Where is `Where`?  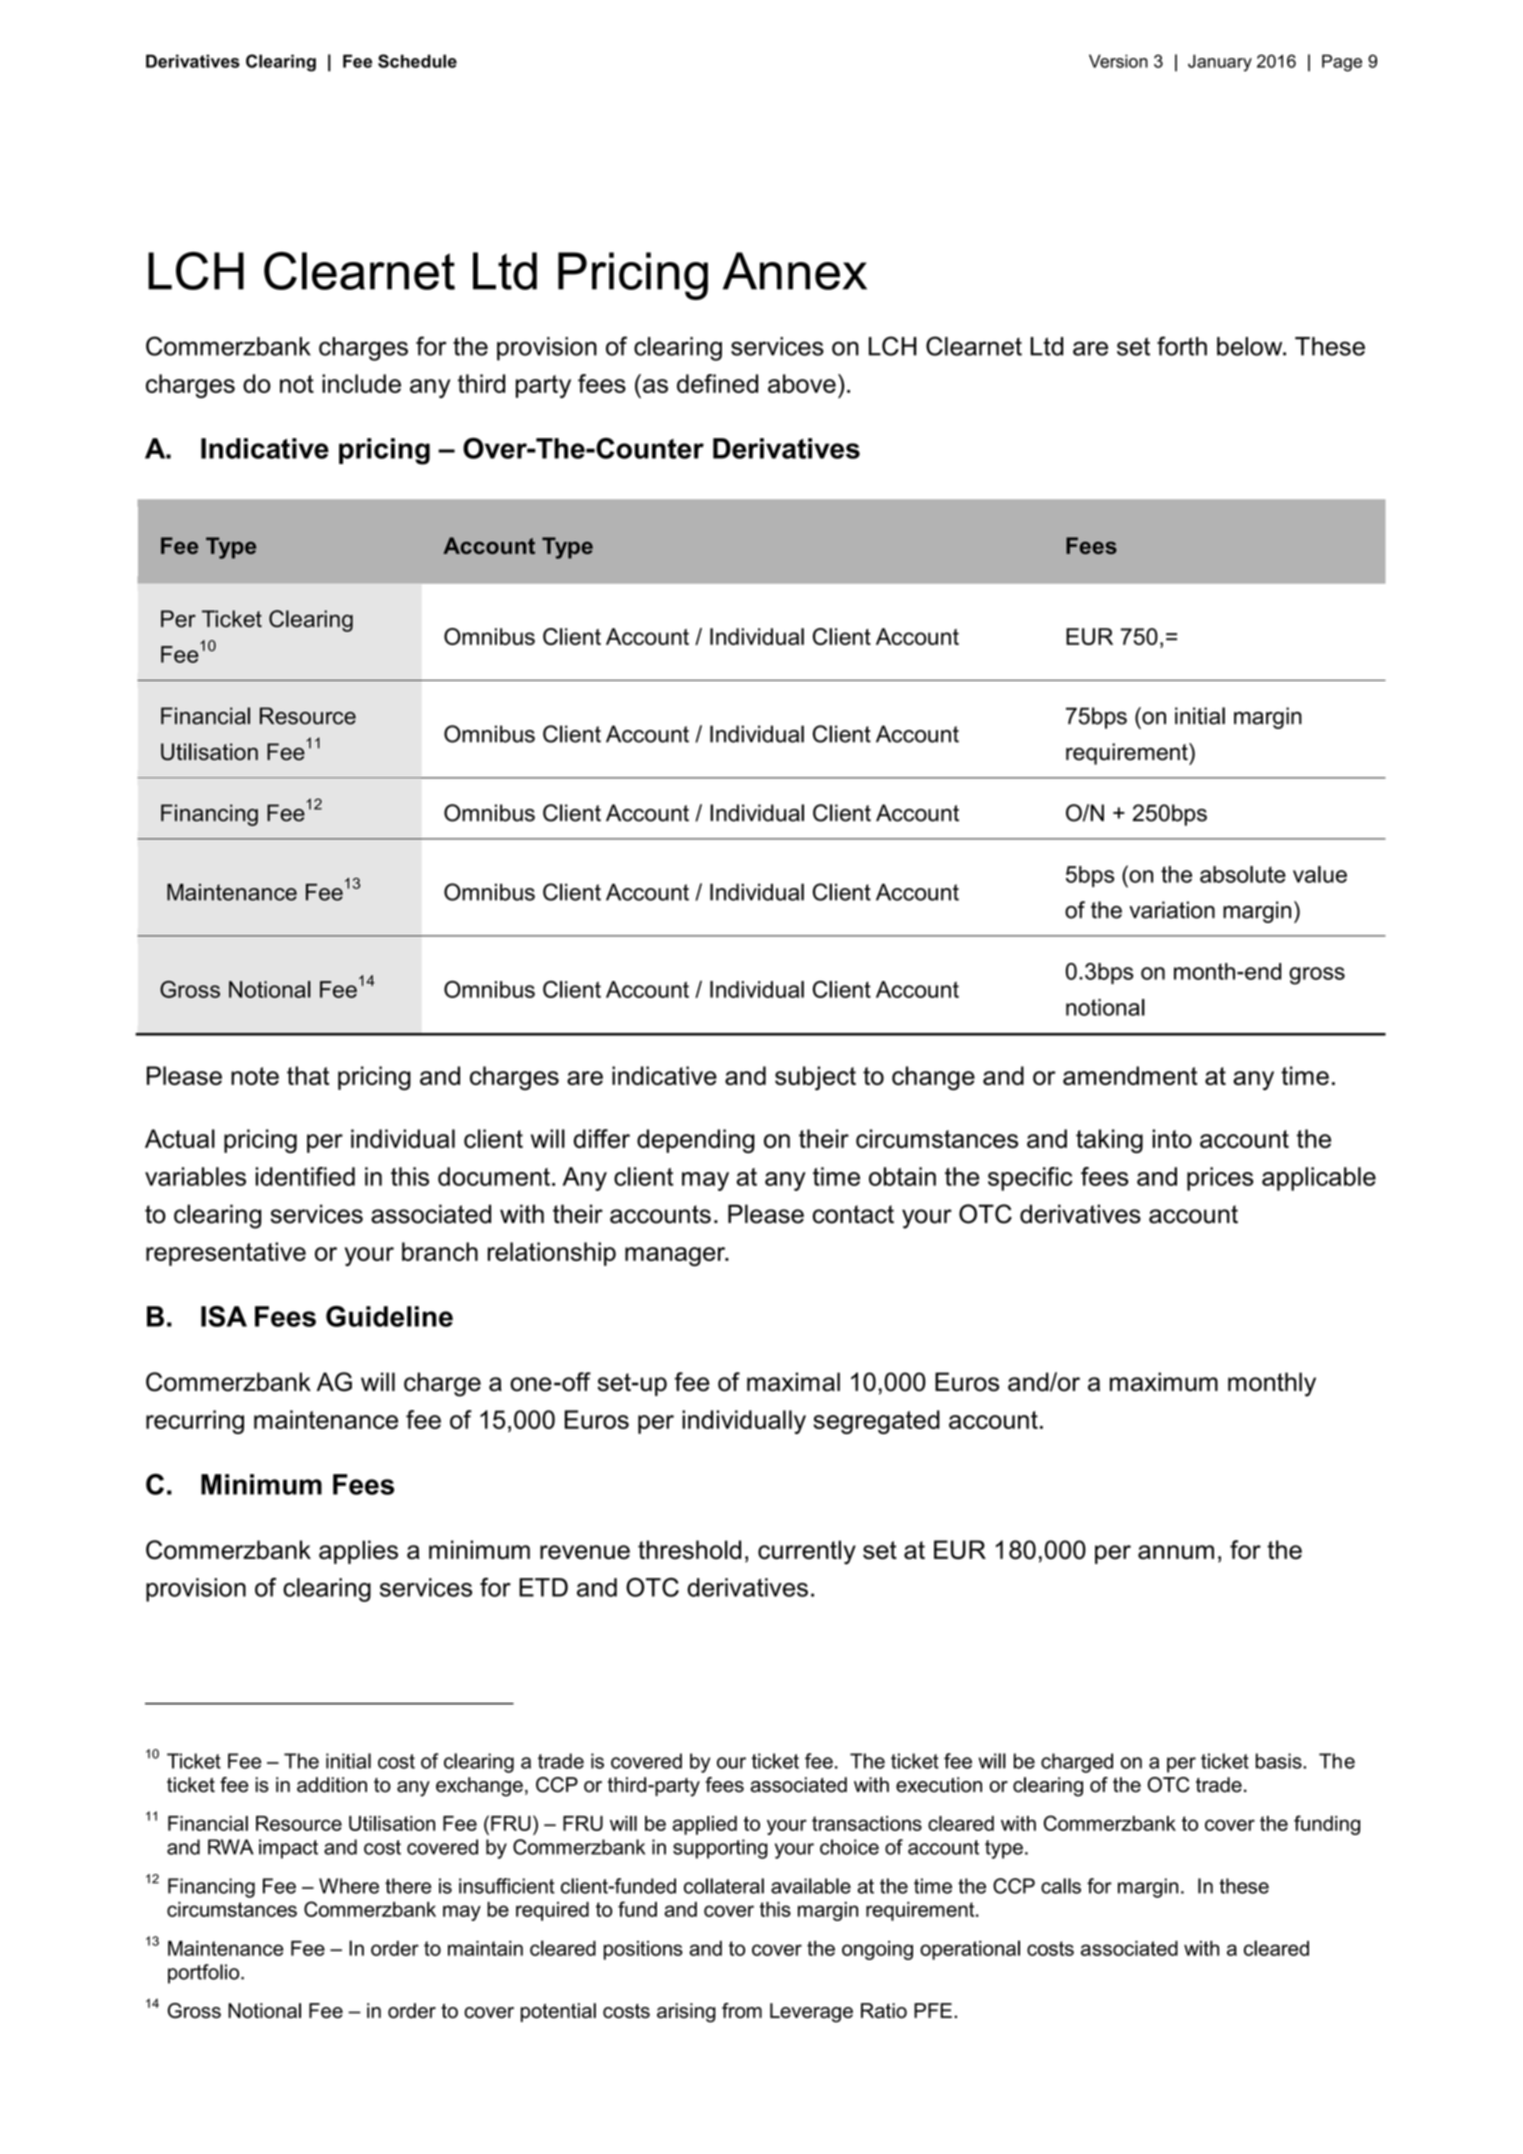 Where is located at coordinates (349, 1886).
